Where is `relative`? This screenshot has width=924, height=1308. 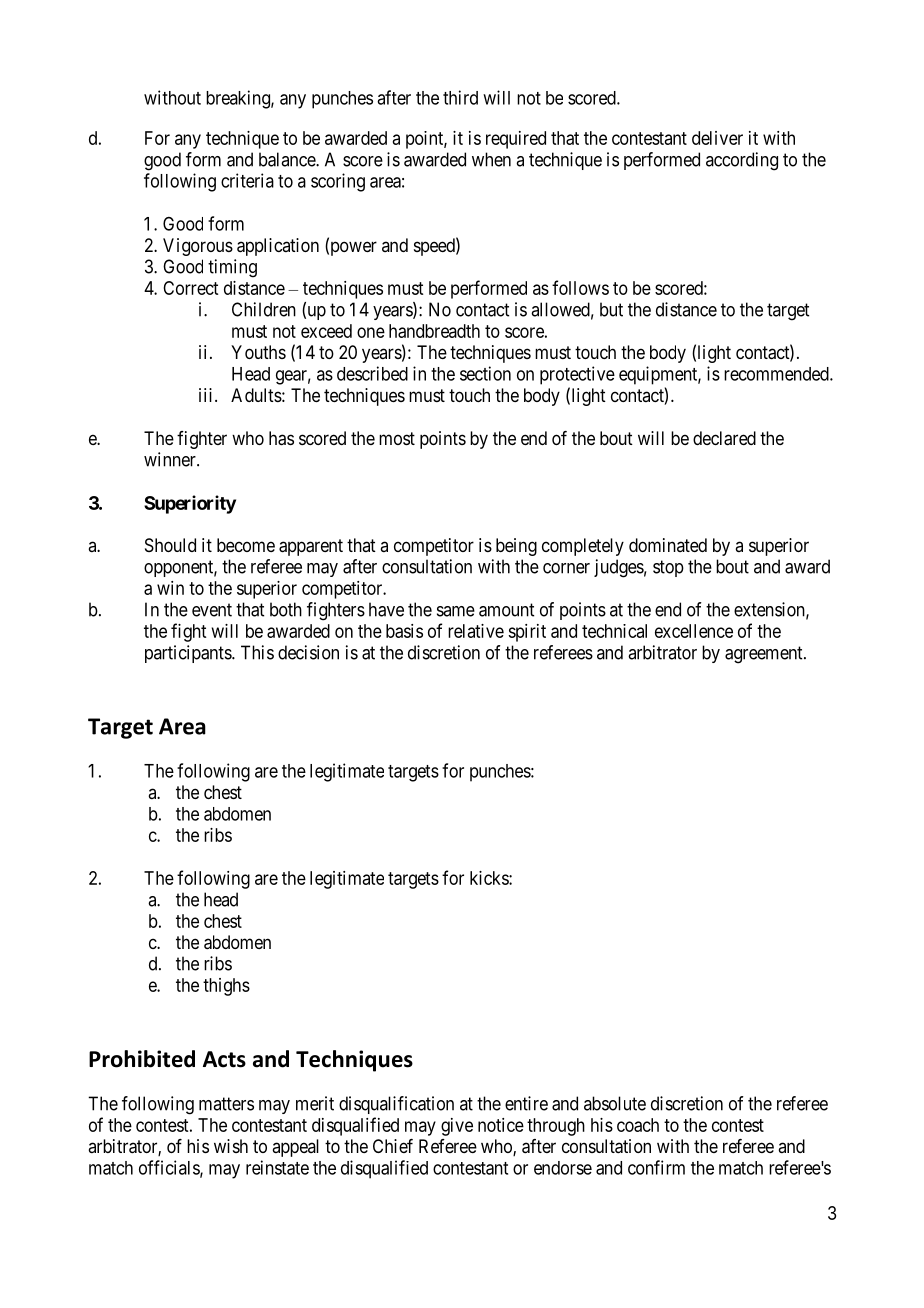
relative is located at coordinates (476, 631).
